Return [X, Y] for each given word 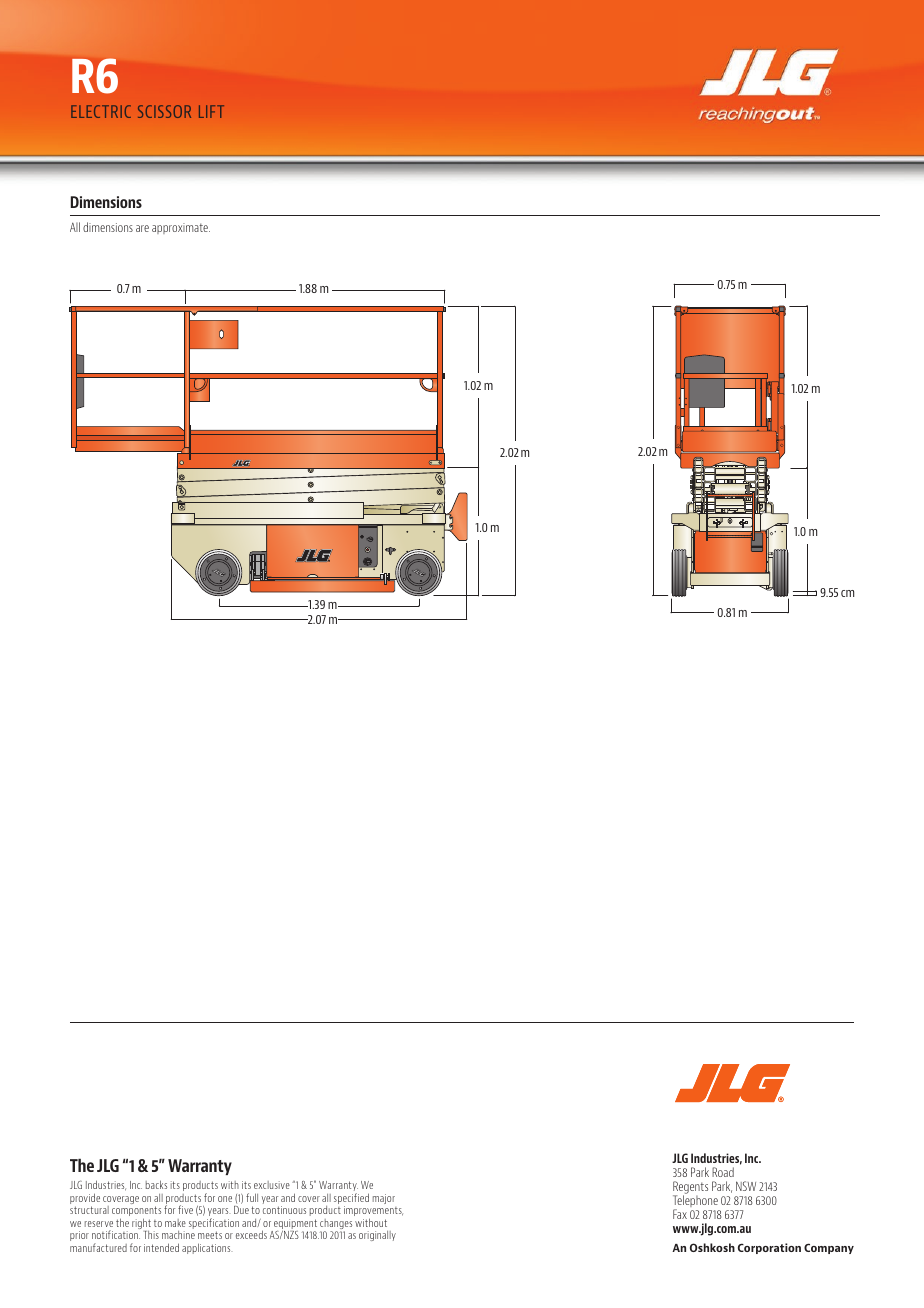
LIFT [211, 111]
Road [723, 1172]
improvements [373, 1212]
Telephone [695, 1201]
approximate [181, 228]
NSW [746, 1186]
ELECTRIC [101, 111]
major [384, 1199]
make [175, 1223]
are [142, 228]
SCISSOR [164, 111]
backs [156, 1184]
